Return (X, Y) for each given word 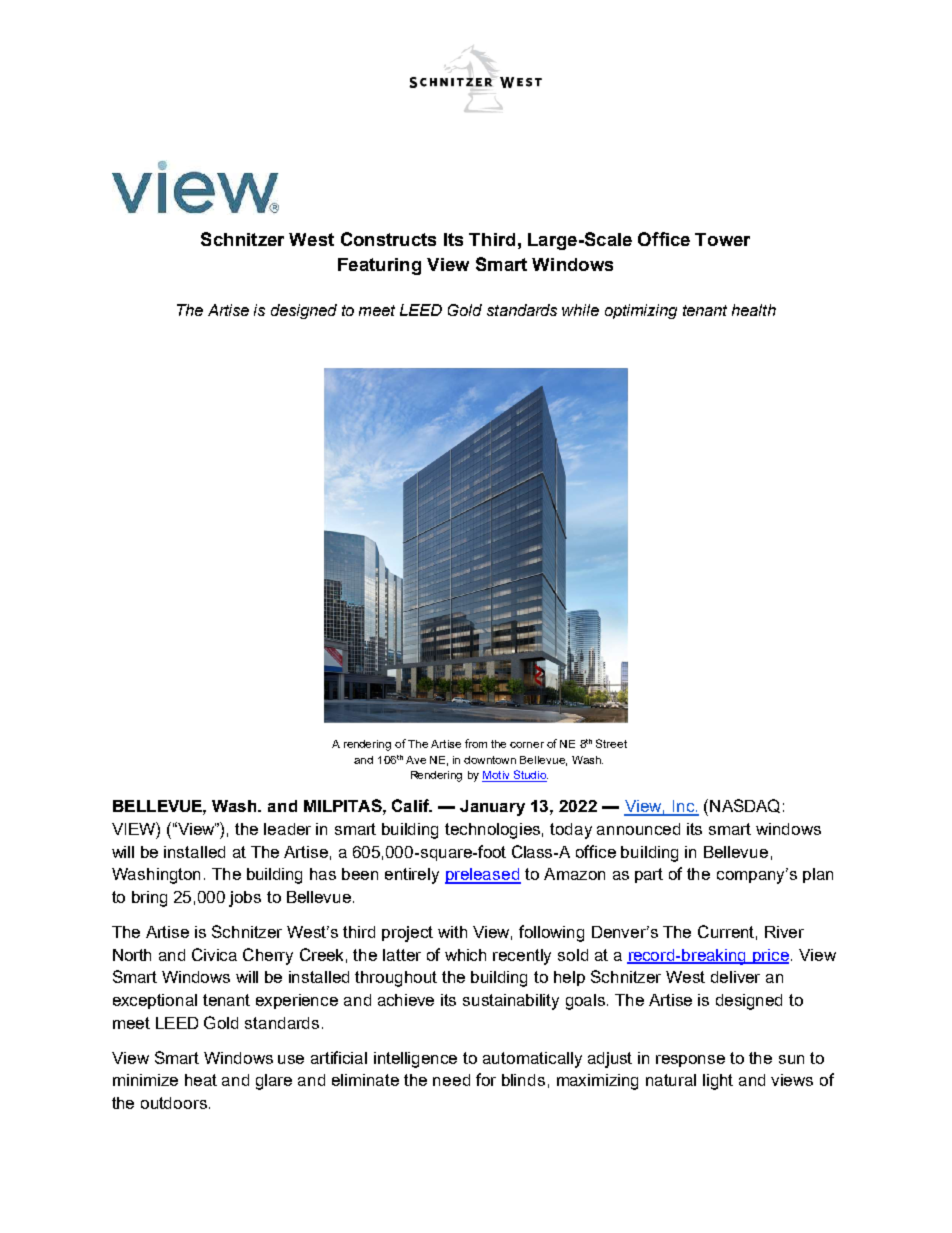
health (754, 310)
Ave (416, 760)
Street (611, 743)
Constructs (388, 239)
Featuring (379, 266)
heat (201, 1080)
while (580, 310)
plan (818, 875)
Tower (722, 239)
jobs (245, 899)
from (476, 743)
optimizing (641, 311)
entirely (412, 876)
